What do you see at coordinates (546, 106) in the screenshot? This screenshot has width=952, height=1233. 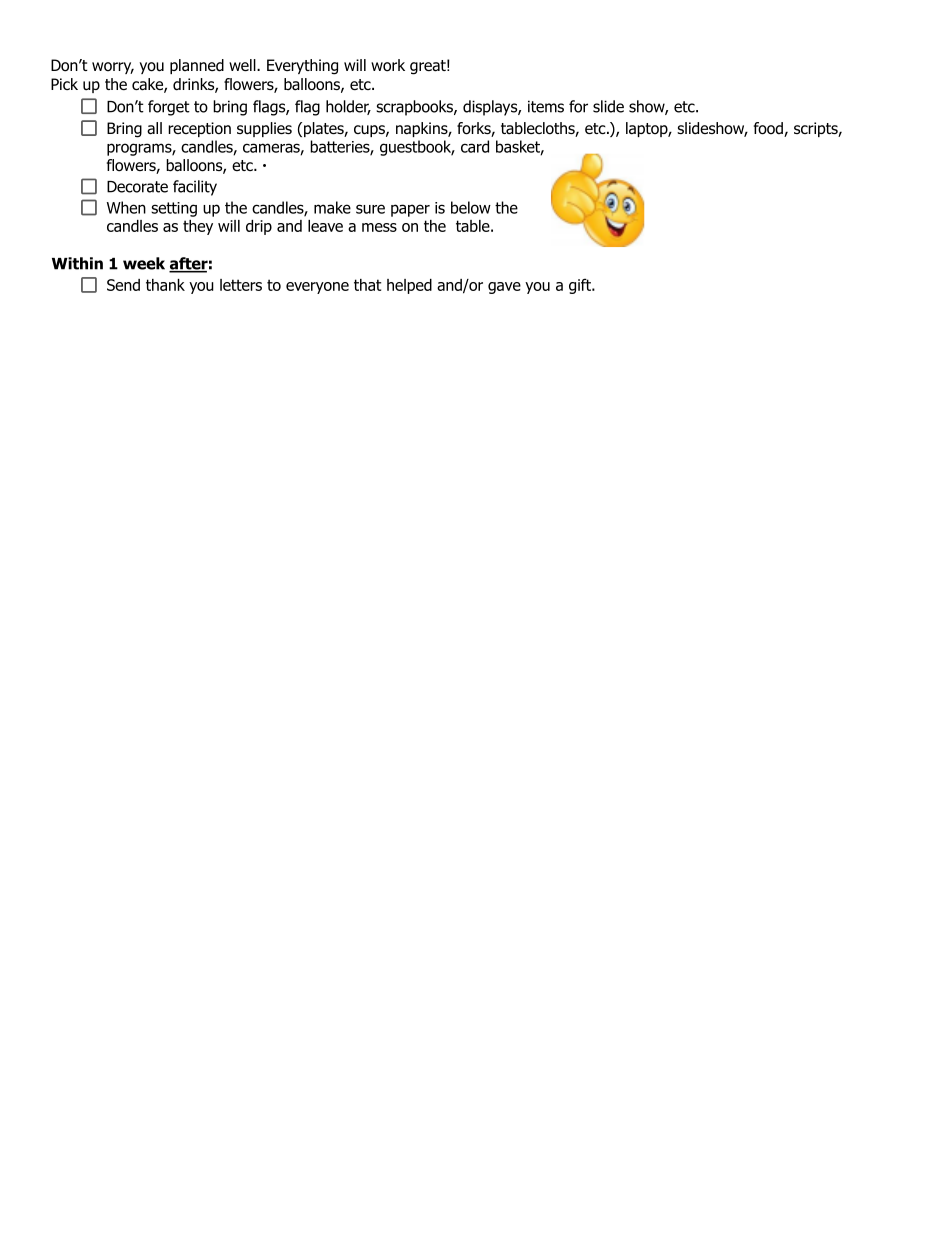 I see `items` at bounding box center [546, 106].
